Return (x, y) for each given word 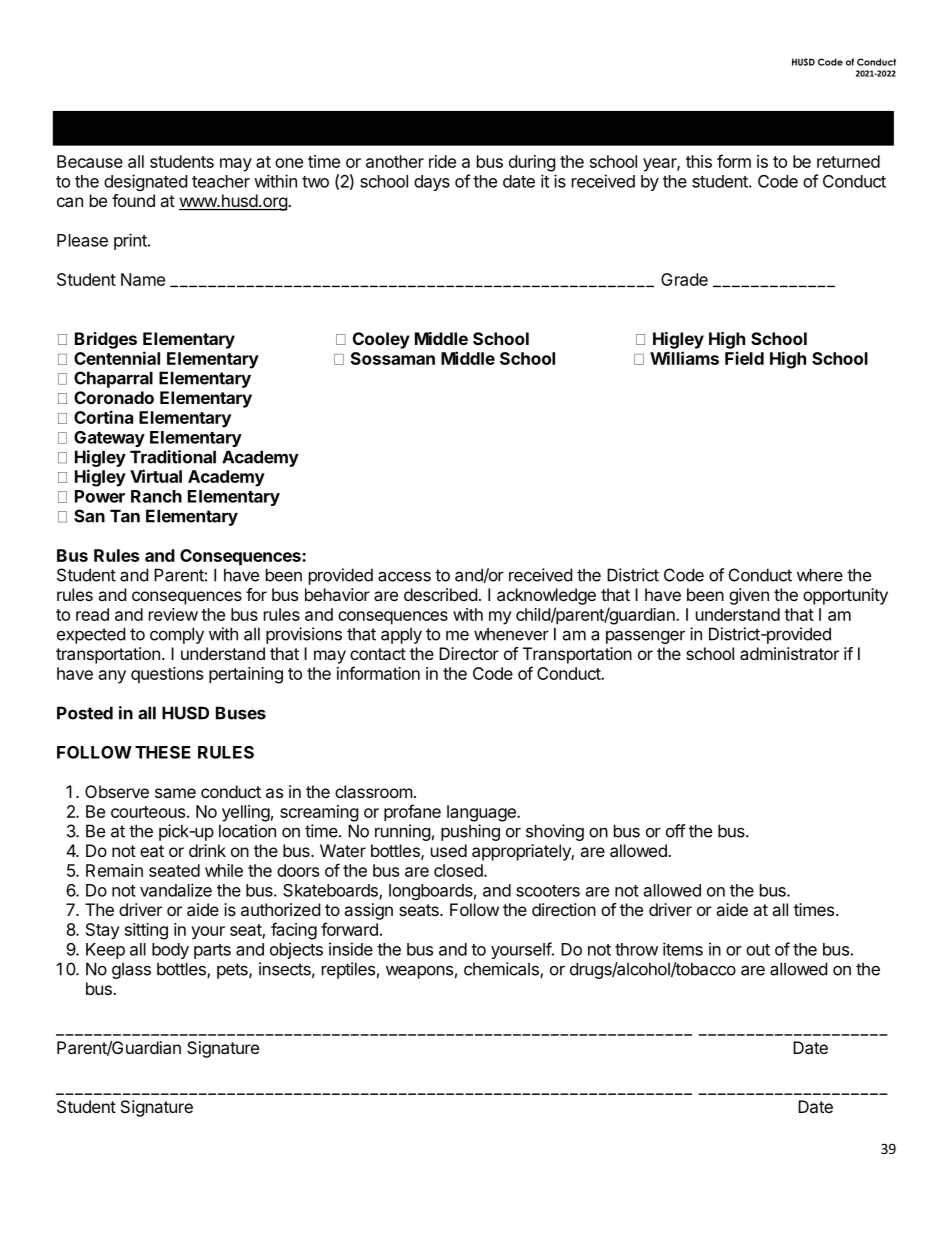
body (170, 951)
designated (145, 182)
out (758, 950)
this (699, 161)
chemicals (502, 970)
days (432, 183)
